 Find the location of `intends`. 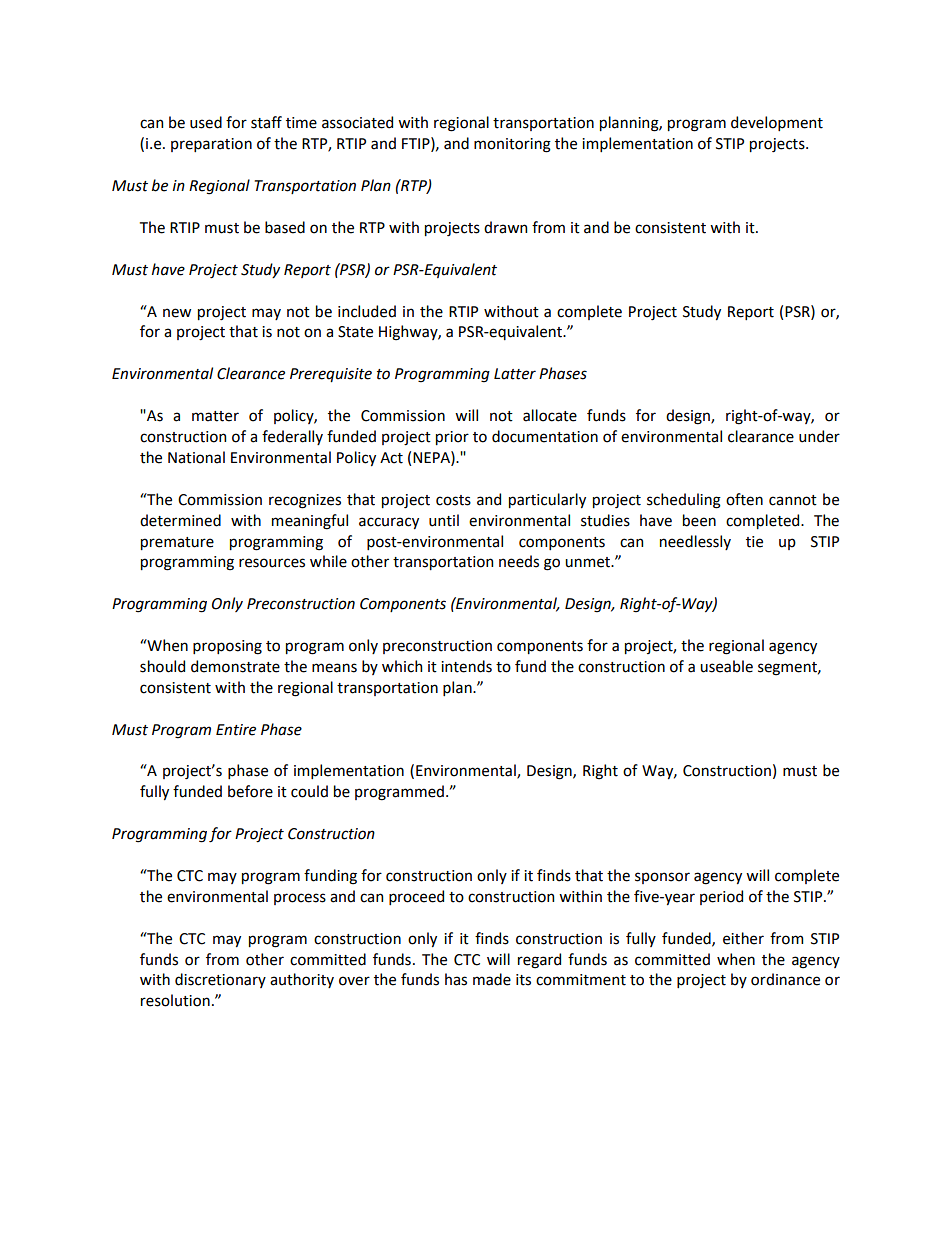

intends is located at coordinates (466, 666).
